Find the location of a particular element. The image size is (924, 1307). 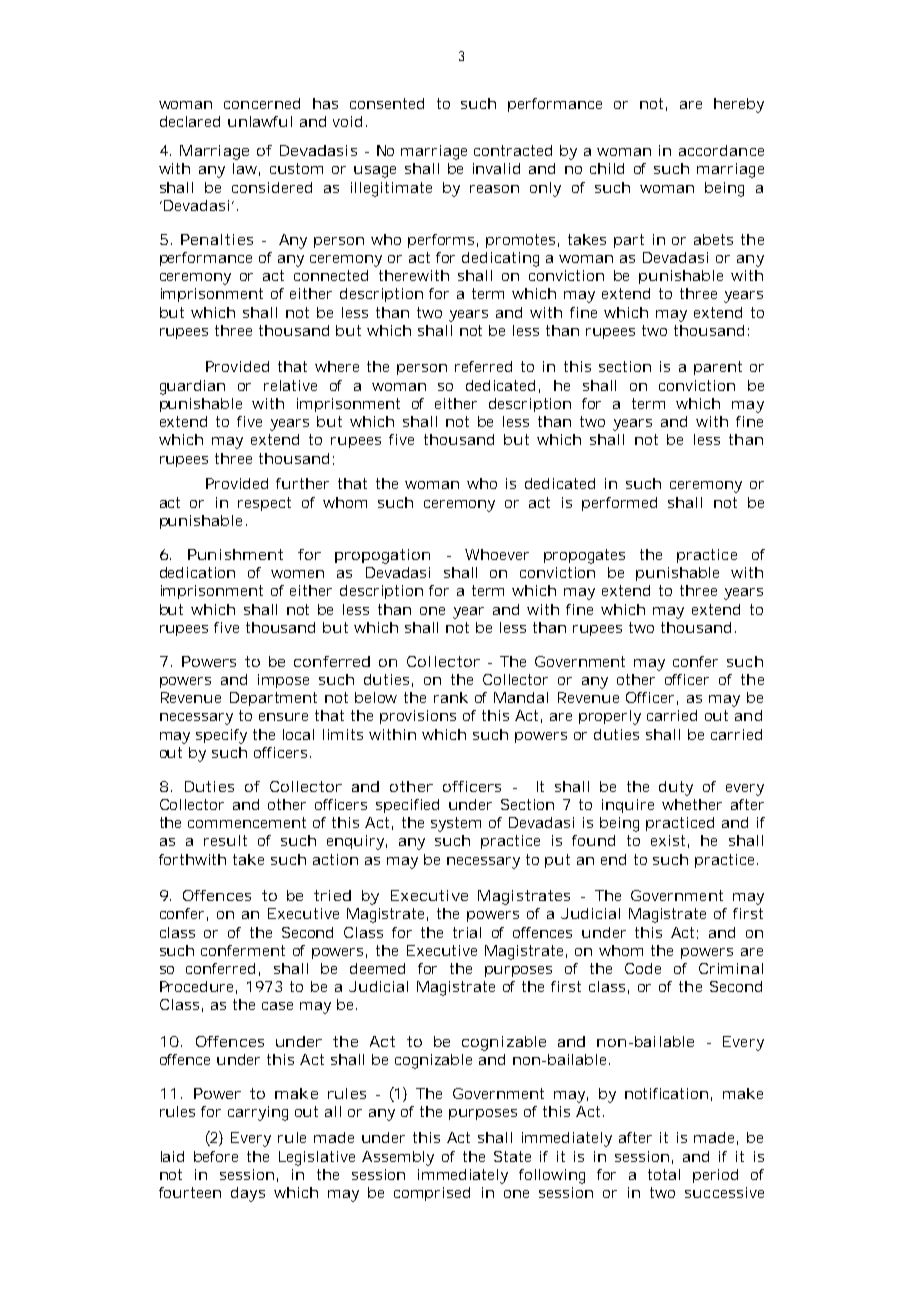

rank is located at coordinates (451, 697).
